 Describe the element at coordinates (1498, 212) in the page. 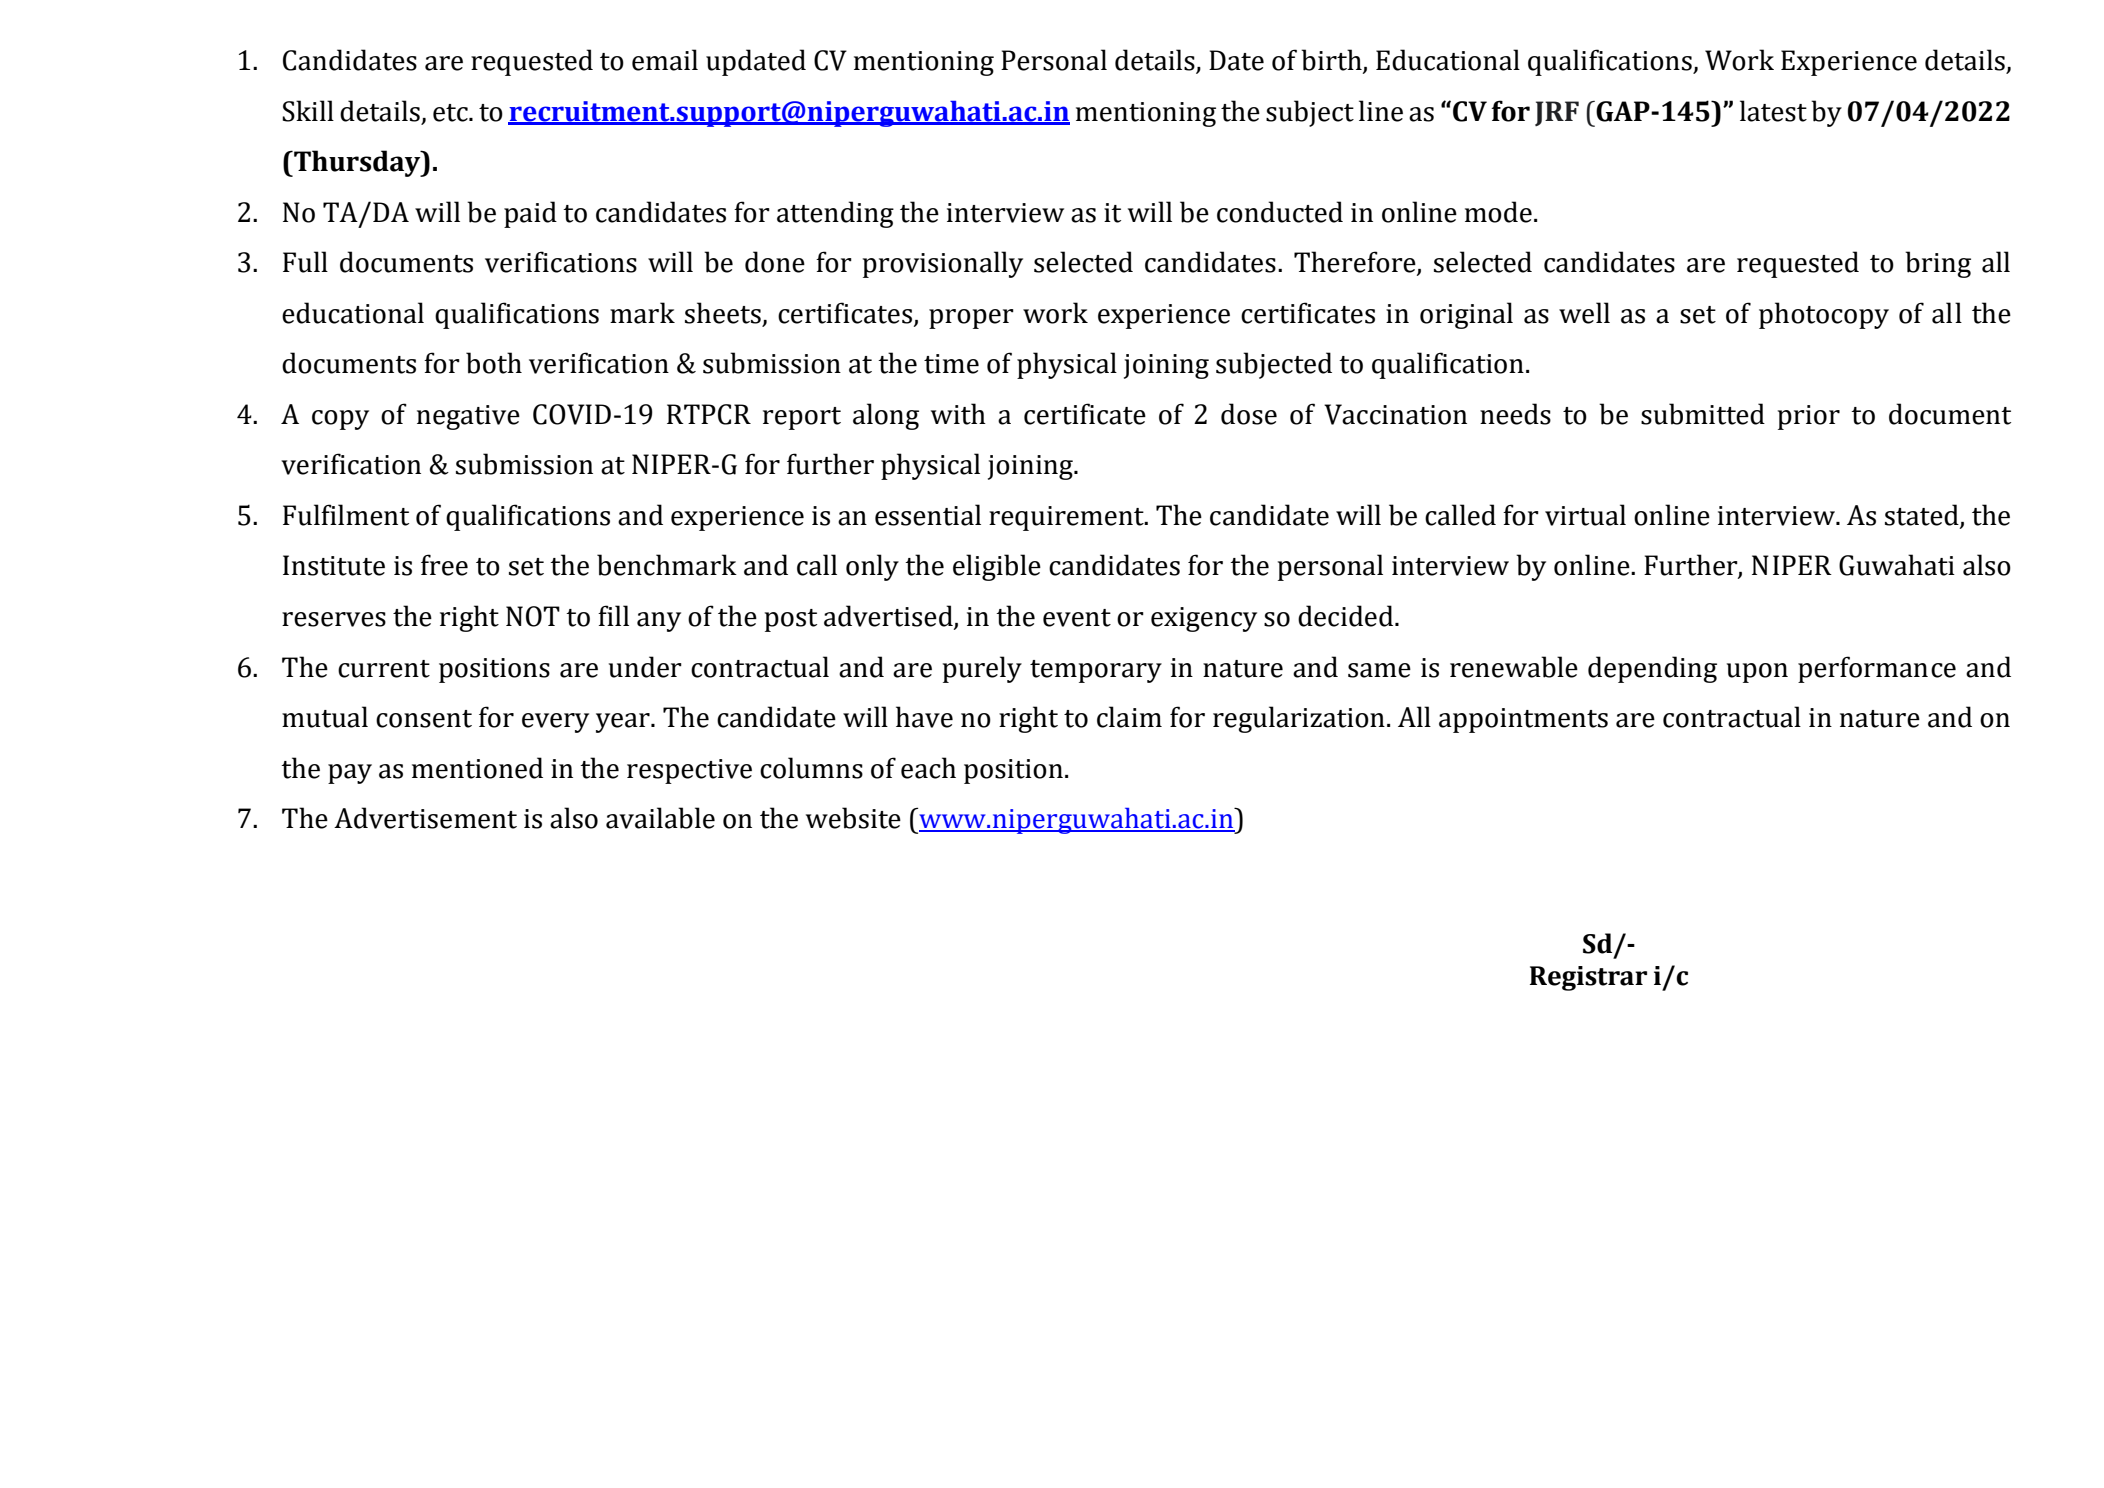

I see `mode` at that location.
